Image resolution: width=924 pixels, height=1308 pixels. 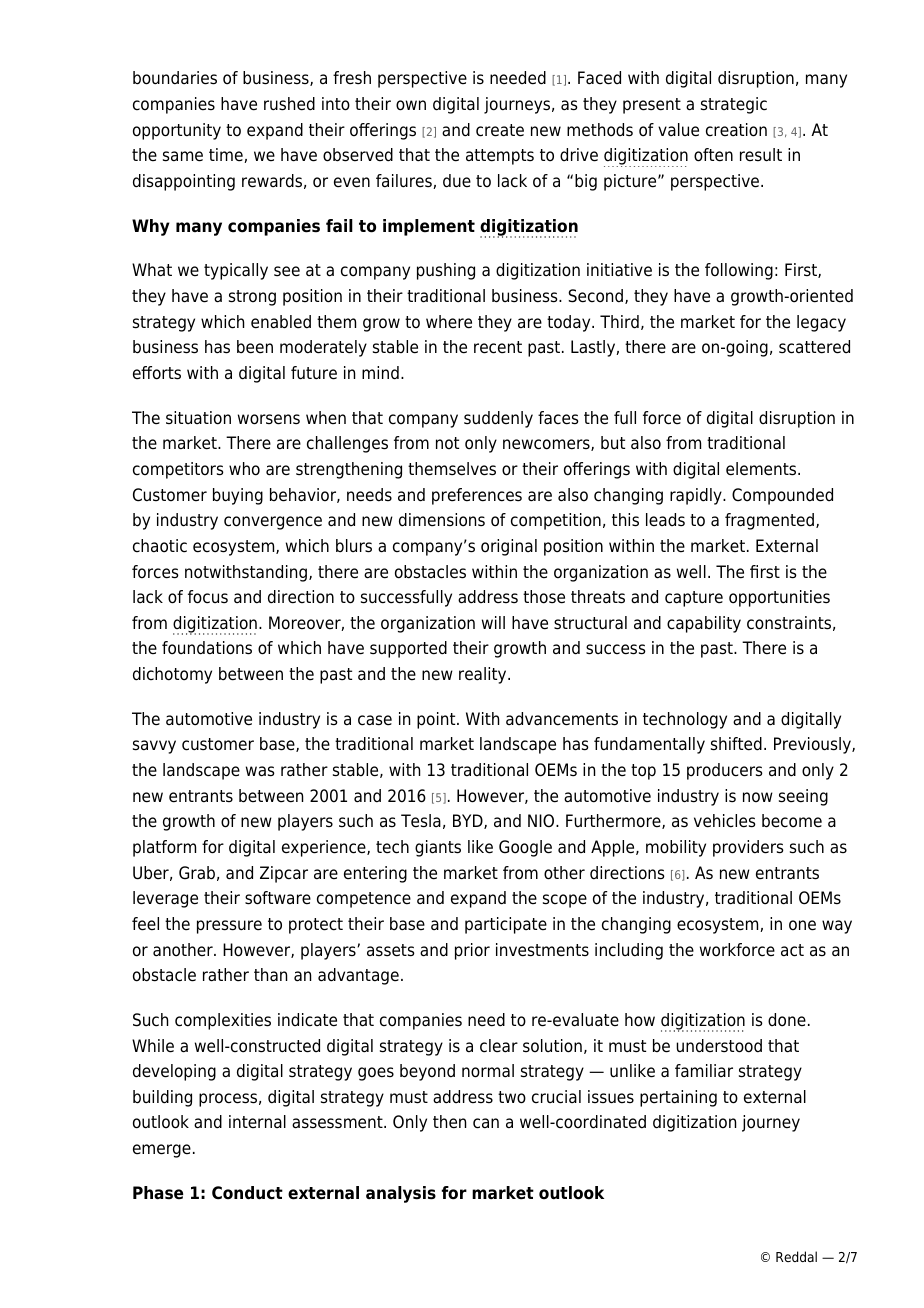 I want to click on recent, so click(x=498, y=347).
